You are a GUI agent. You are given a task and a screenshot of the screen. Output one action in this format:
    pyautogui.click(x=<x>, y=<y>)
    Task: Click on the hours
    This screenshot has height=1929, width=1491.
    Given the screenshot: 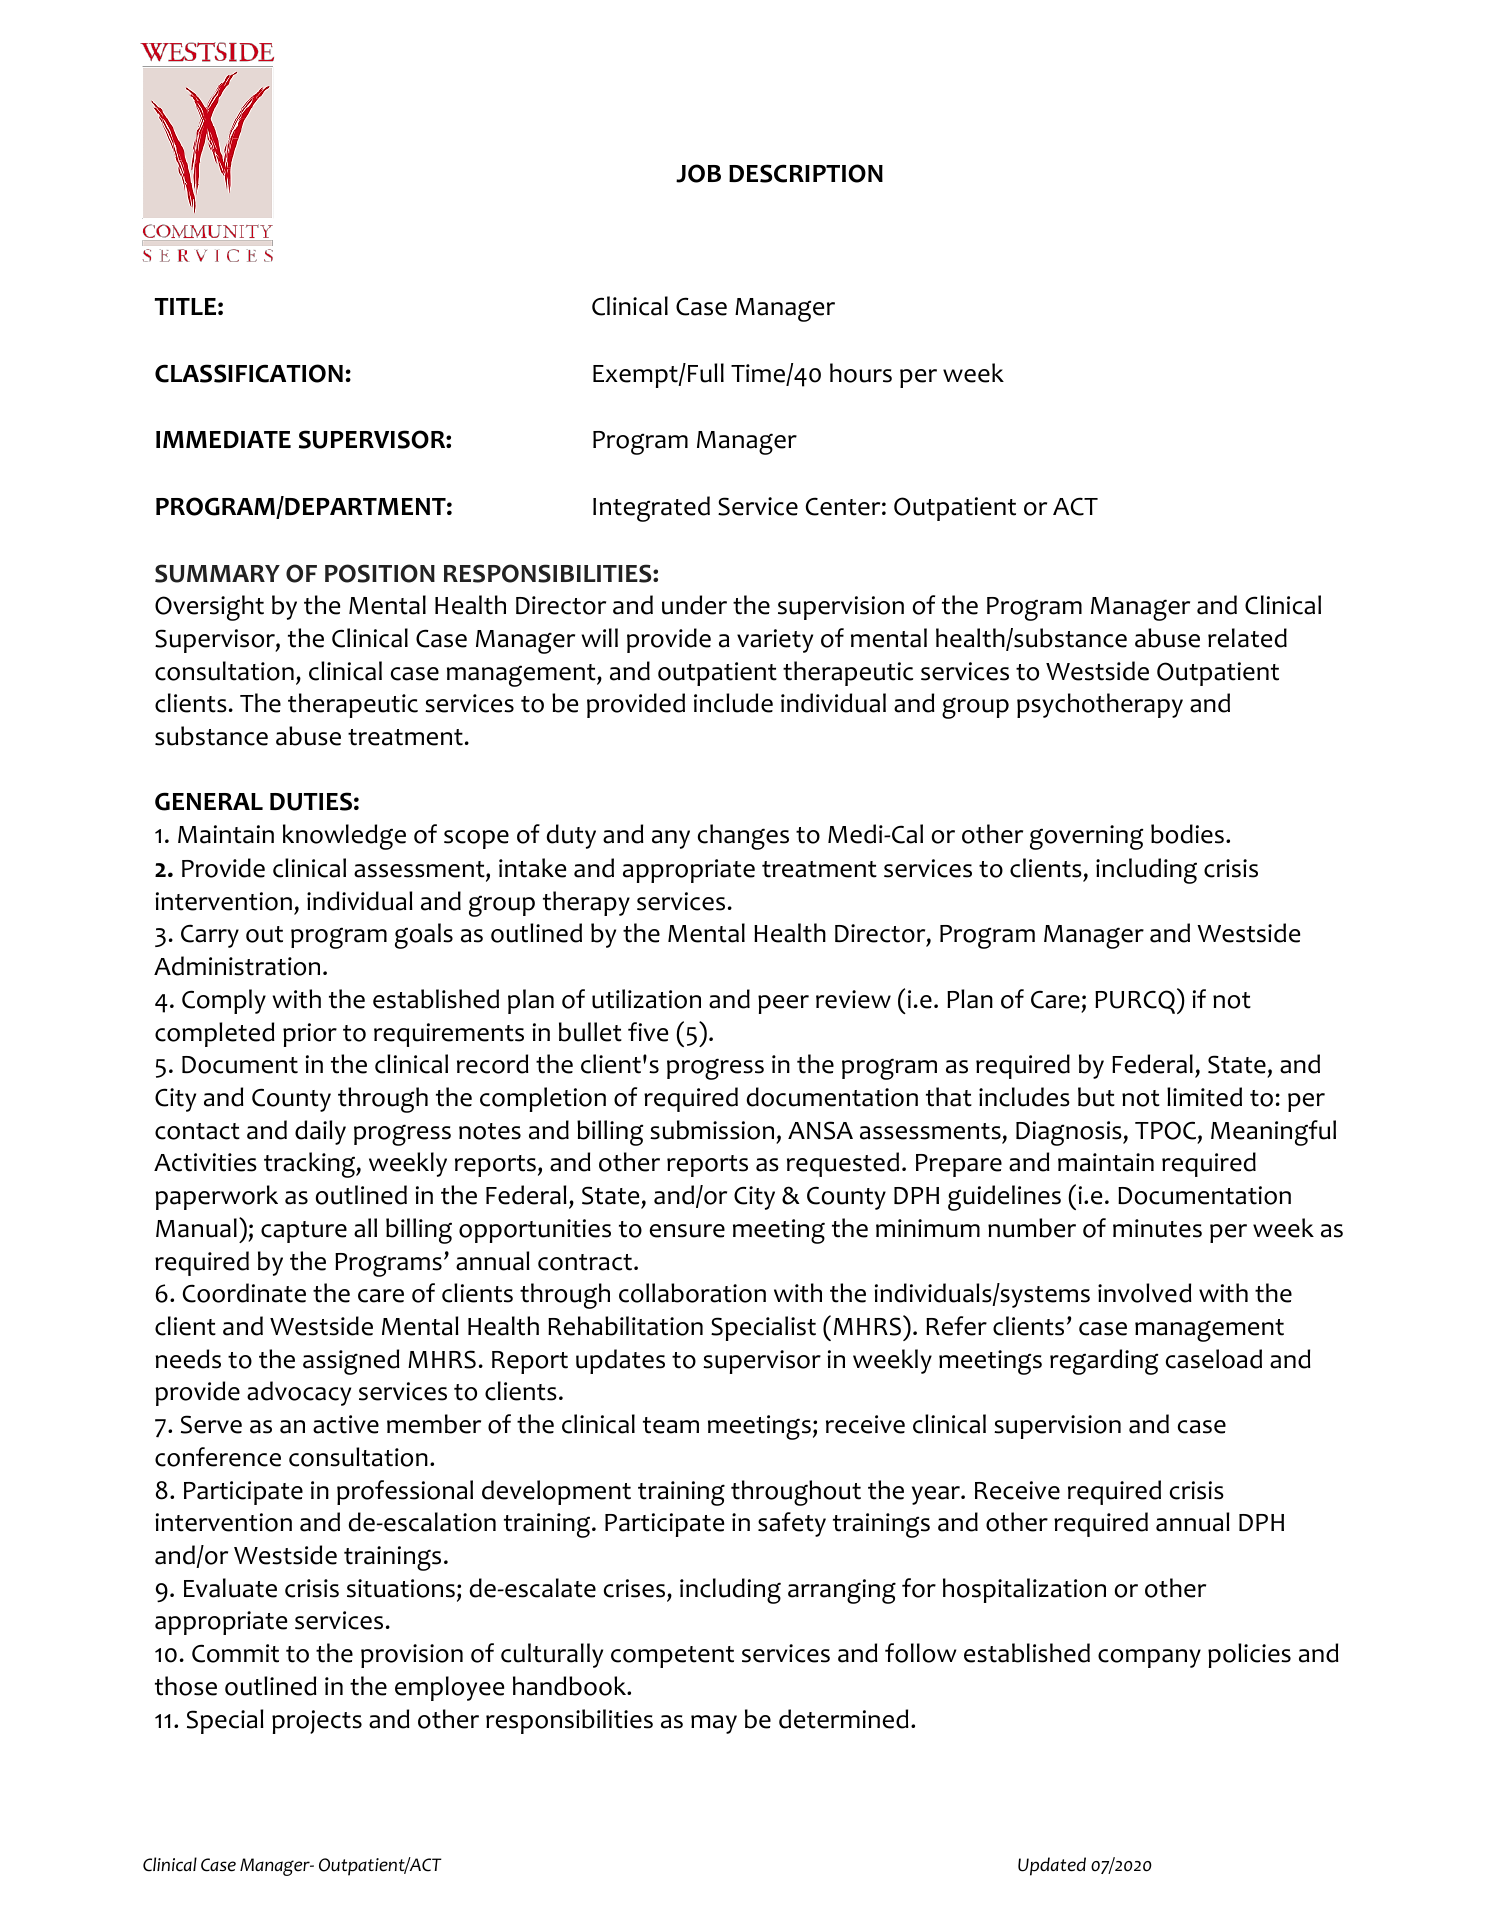 What is the action you would take?
    pyautogui.click(x=861, y=373)
